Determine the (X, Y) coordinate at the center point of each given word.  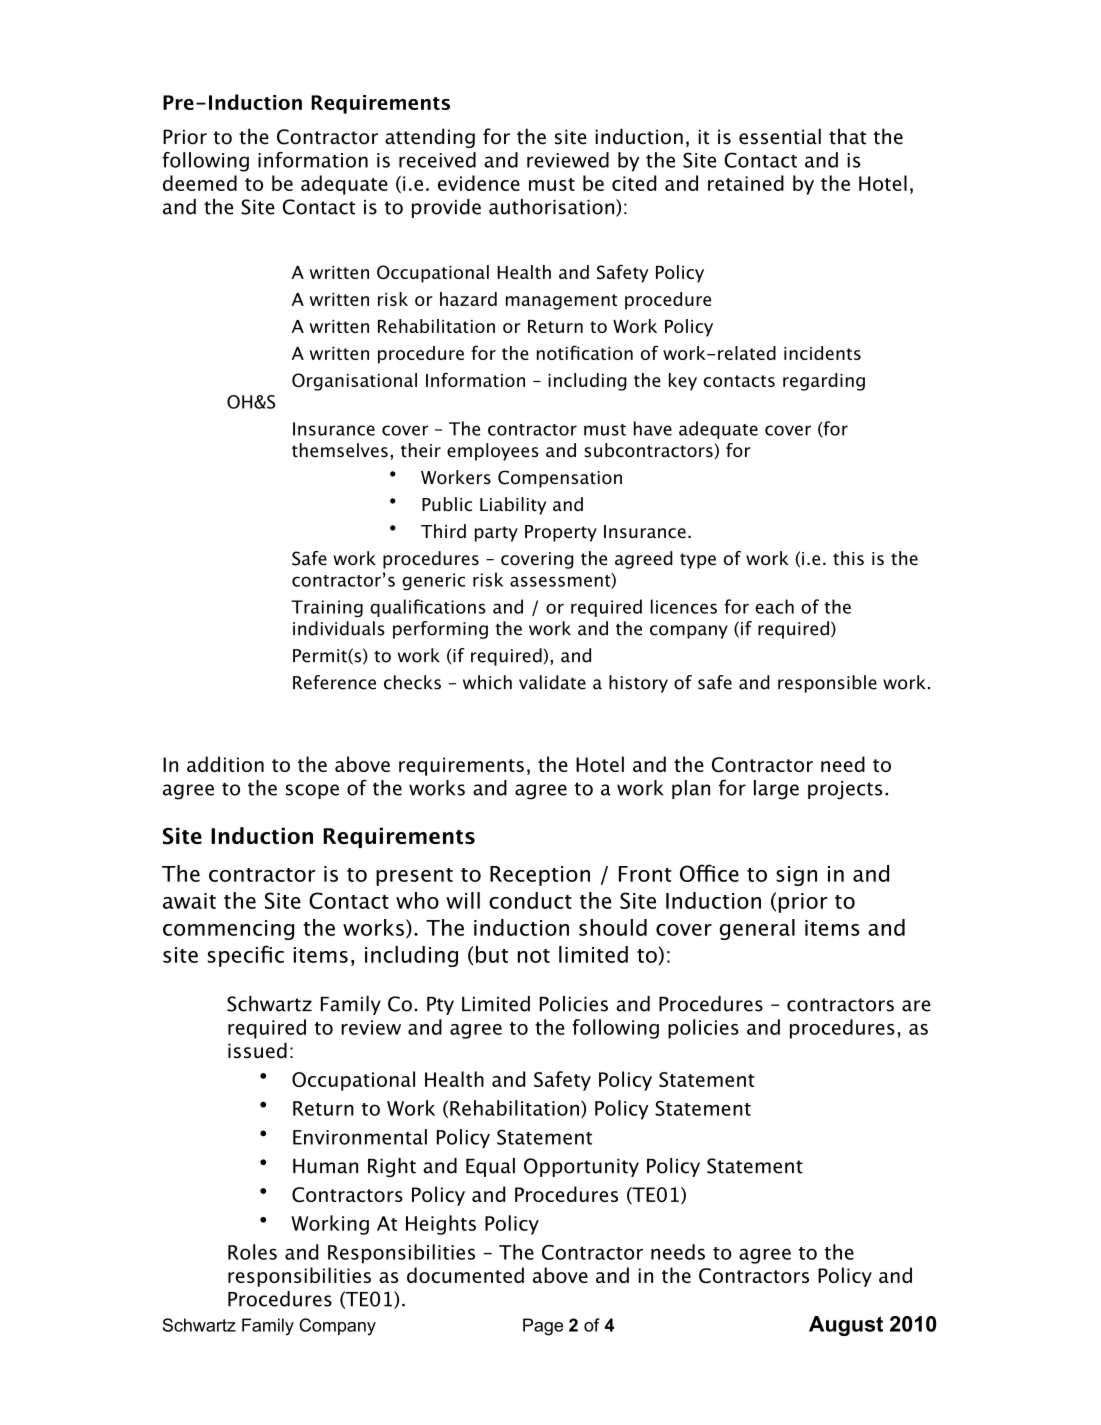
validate (552, 682)
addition (225, 764)
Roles (252, 1252)
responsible (827, 684)
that (847, 136)
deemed (200, 183)
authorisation (553, 208)
